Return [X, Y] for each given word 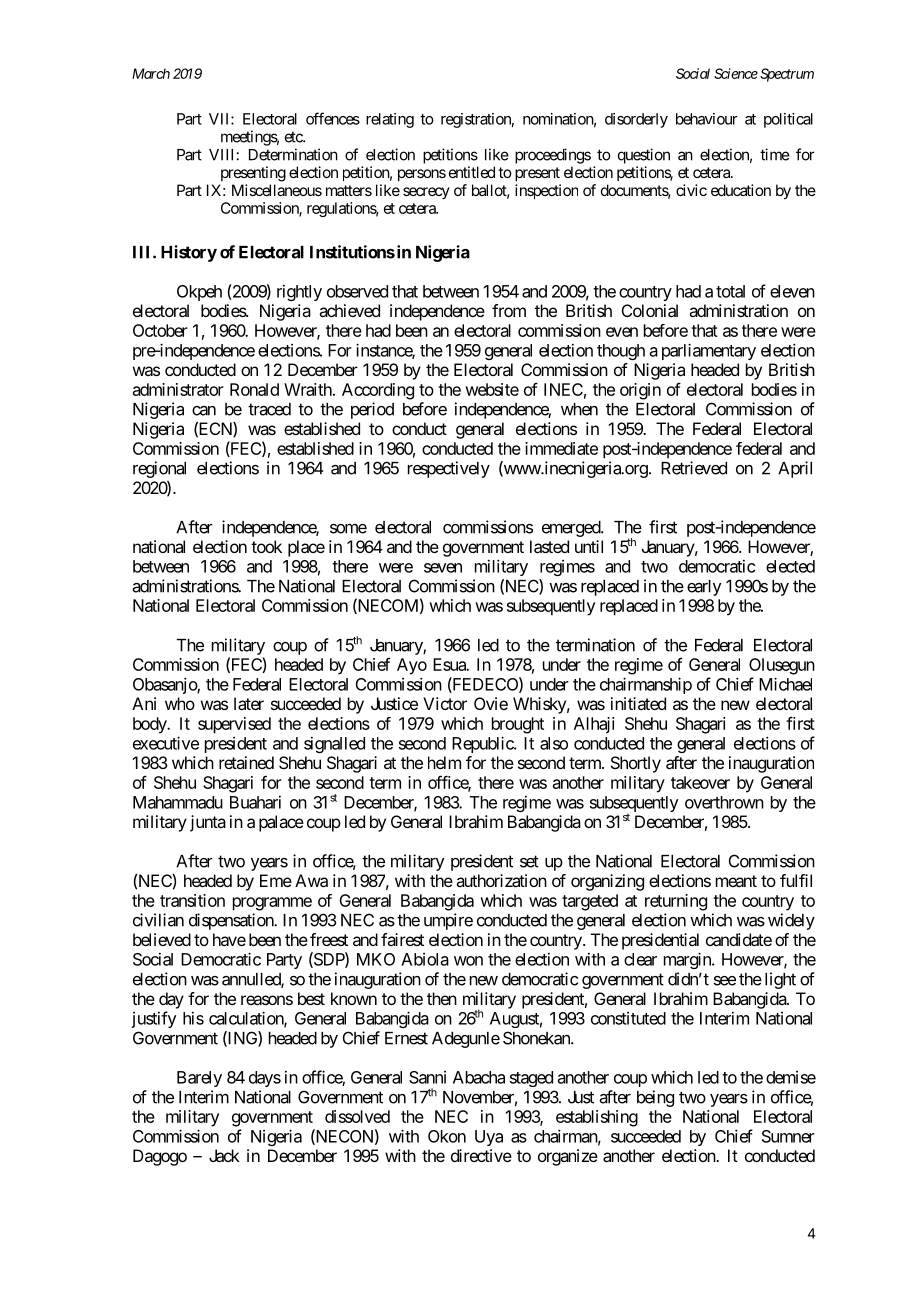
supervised [234, 725]
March [151, 73]
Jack [224, 1155]
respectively [449, 469]
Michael [785, 684]
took [266, 546]
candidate [739, 939]
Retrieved [694, 468]
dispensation [232, 921]
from [509, 310]
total [730, 291]
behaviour [707, 119]
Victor [445, 703]
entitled [472, 172]
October [160, 330]
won [468, 961]
